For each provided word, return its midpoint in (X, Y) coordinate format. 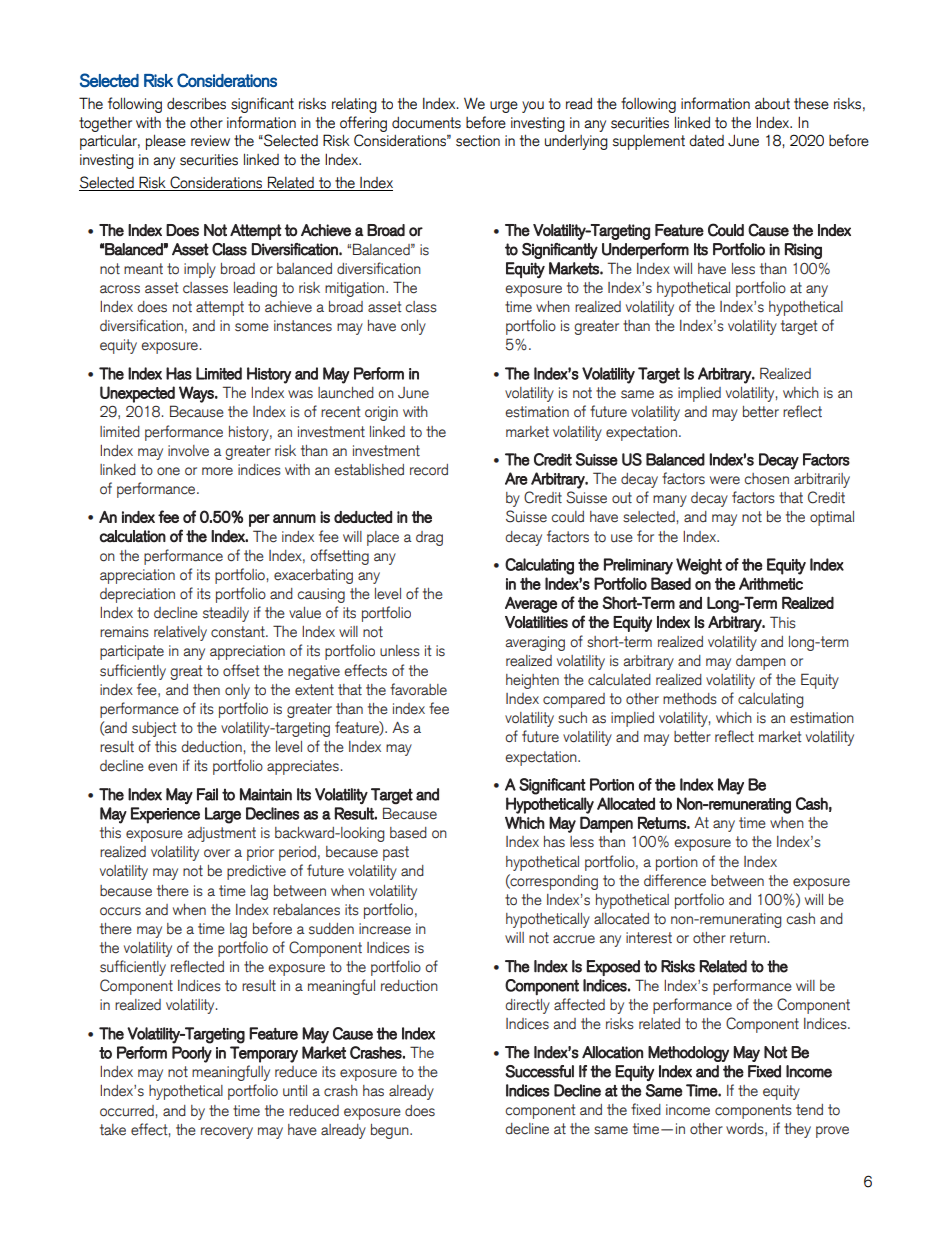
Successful (539, 1071)
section (478, 141)
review (210, 141)
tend (809, 1110)
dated (706, 141)
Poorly (192, 1054)
